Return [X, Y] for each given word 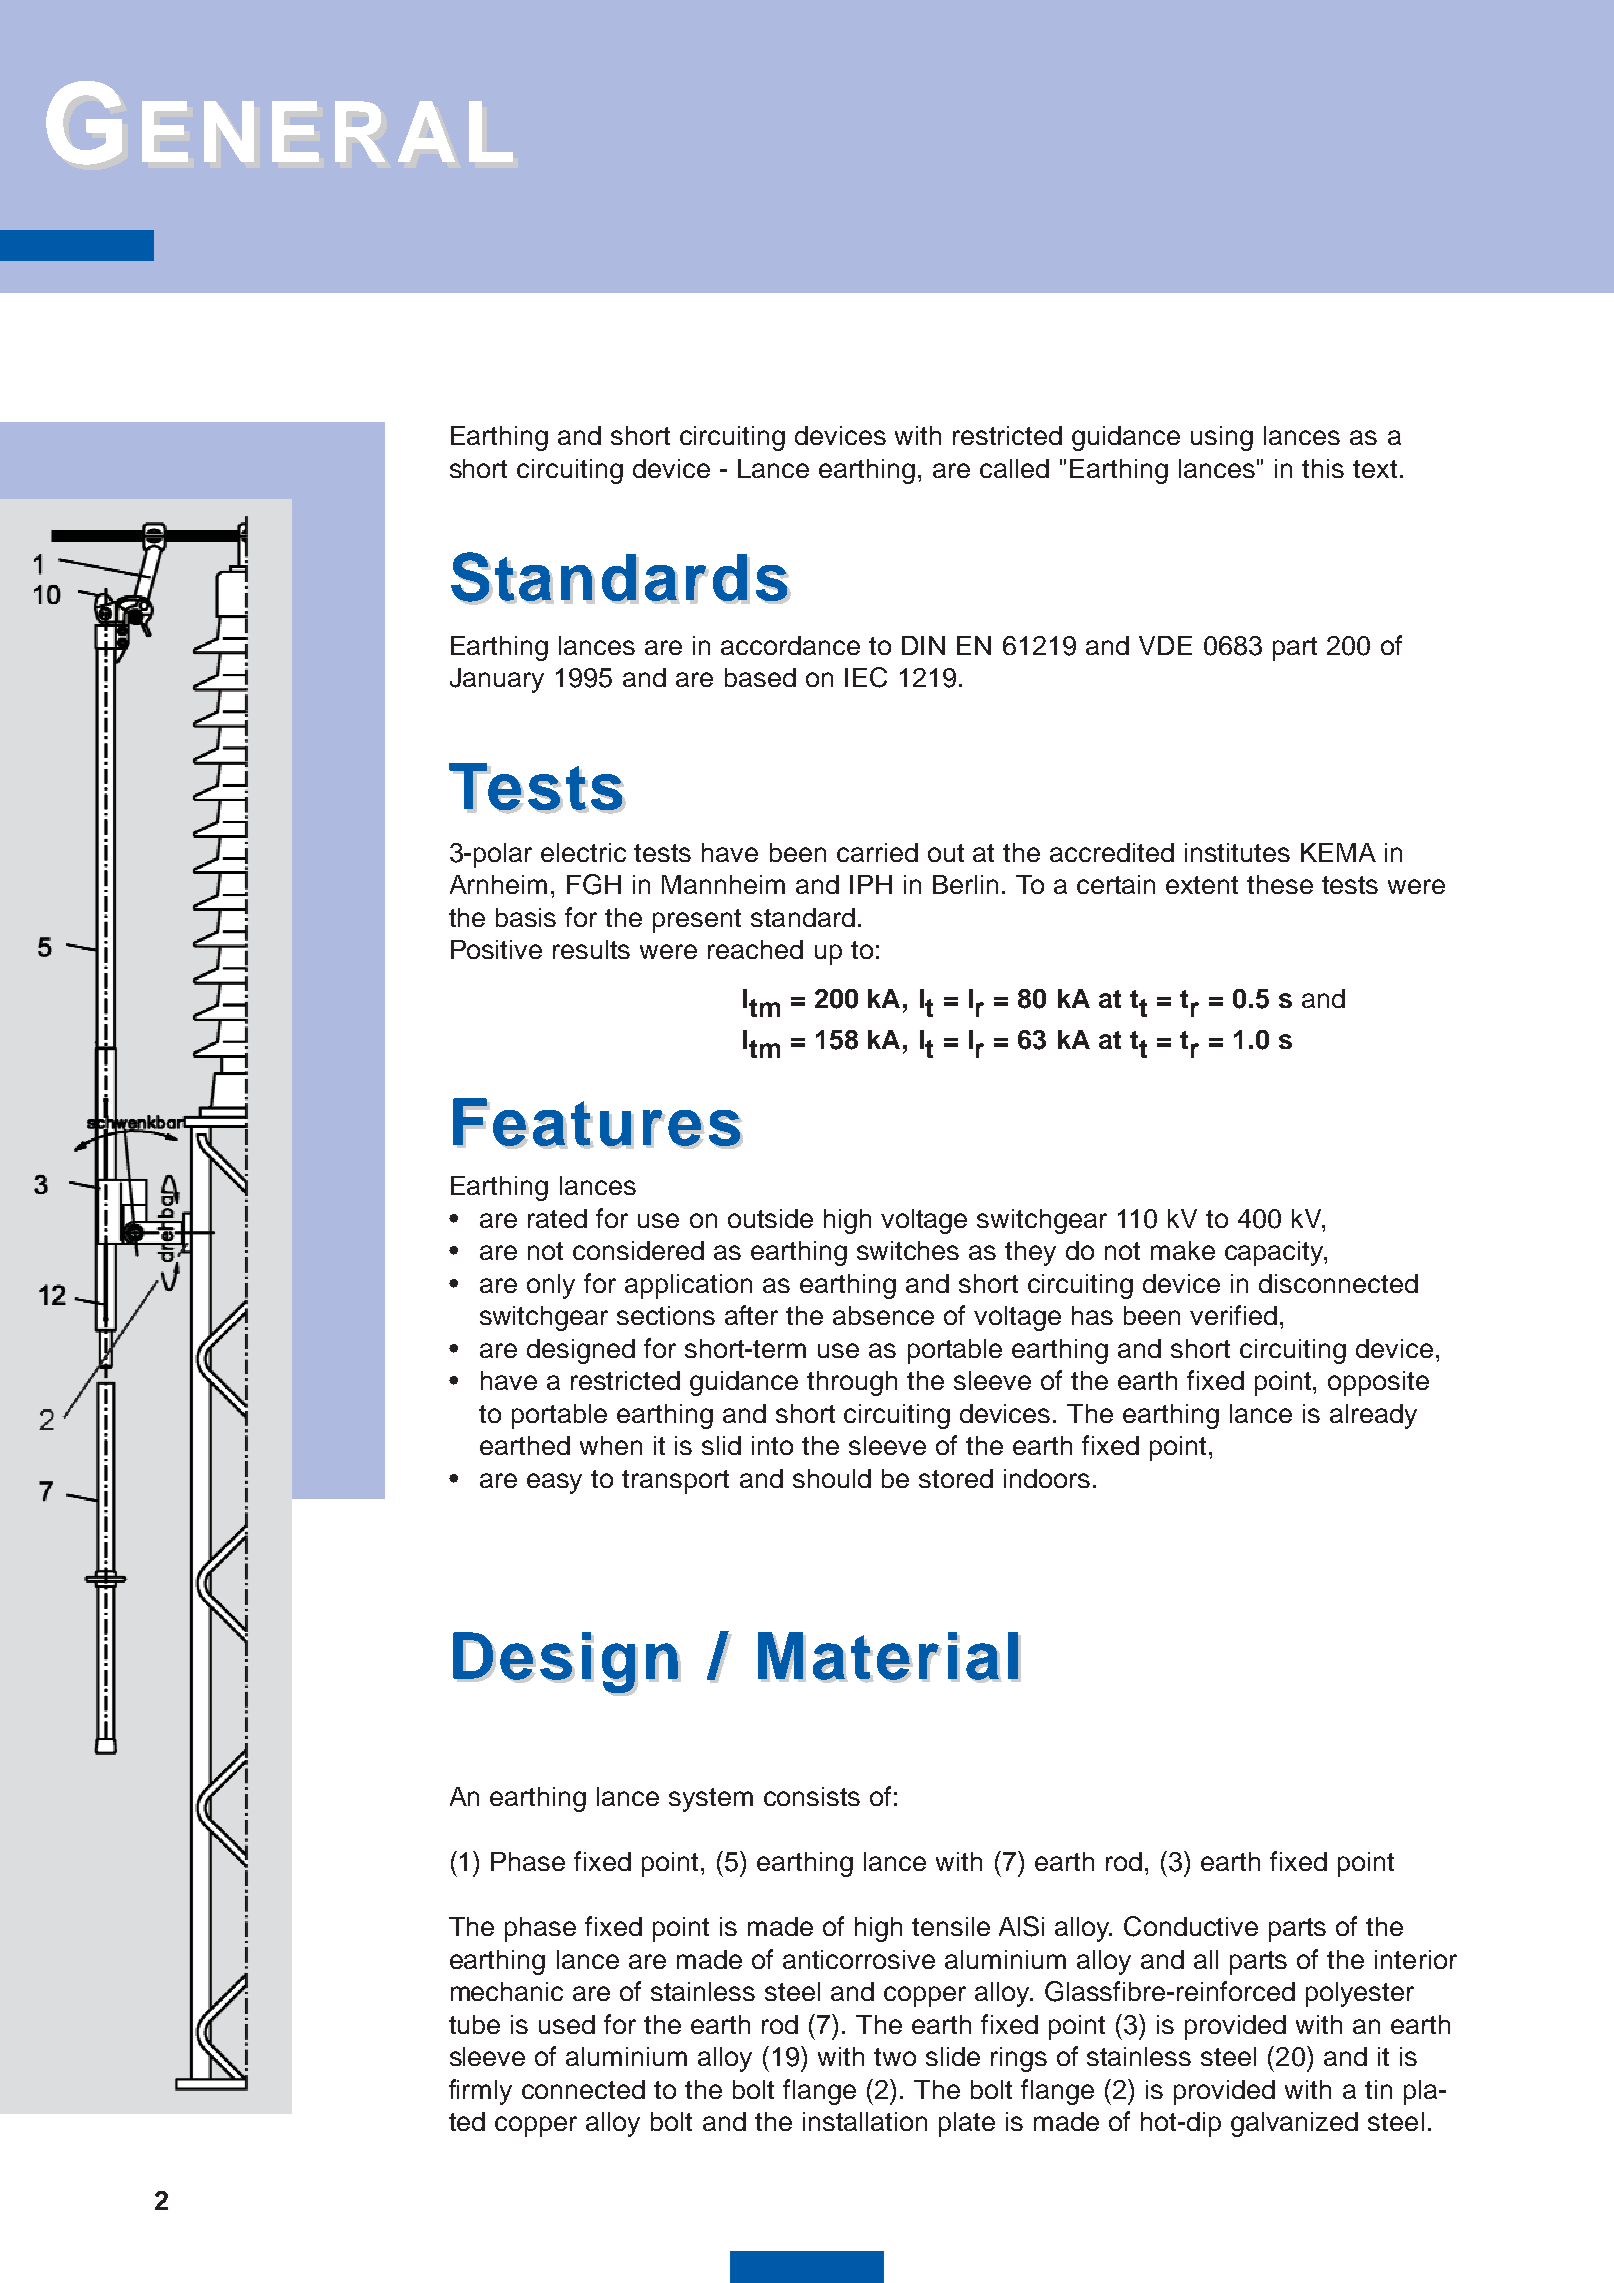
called [1014, 468]
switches [908, 1250]
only [551, 1286]
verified [1233, 1315]
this [1323, 468]
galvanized [1294, 2124]
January [497, 680]
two [895, 2057]
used [567, 2024]
